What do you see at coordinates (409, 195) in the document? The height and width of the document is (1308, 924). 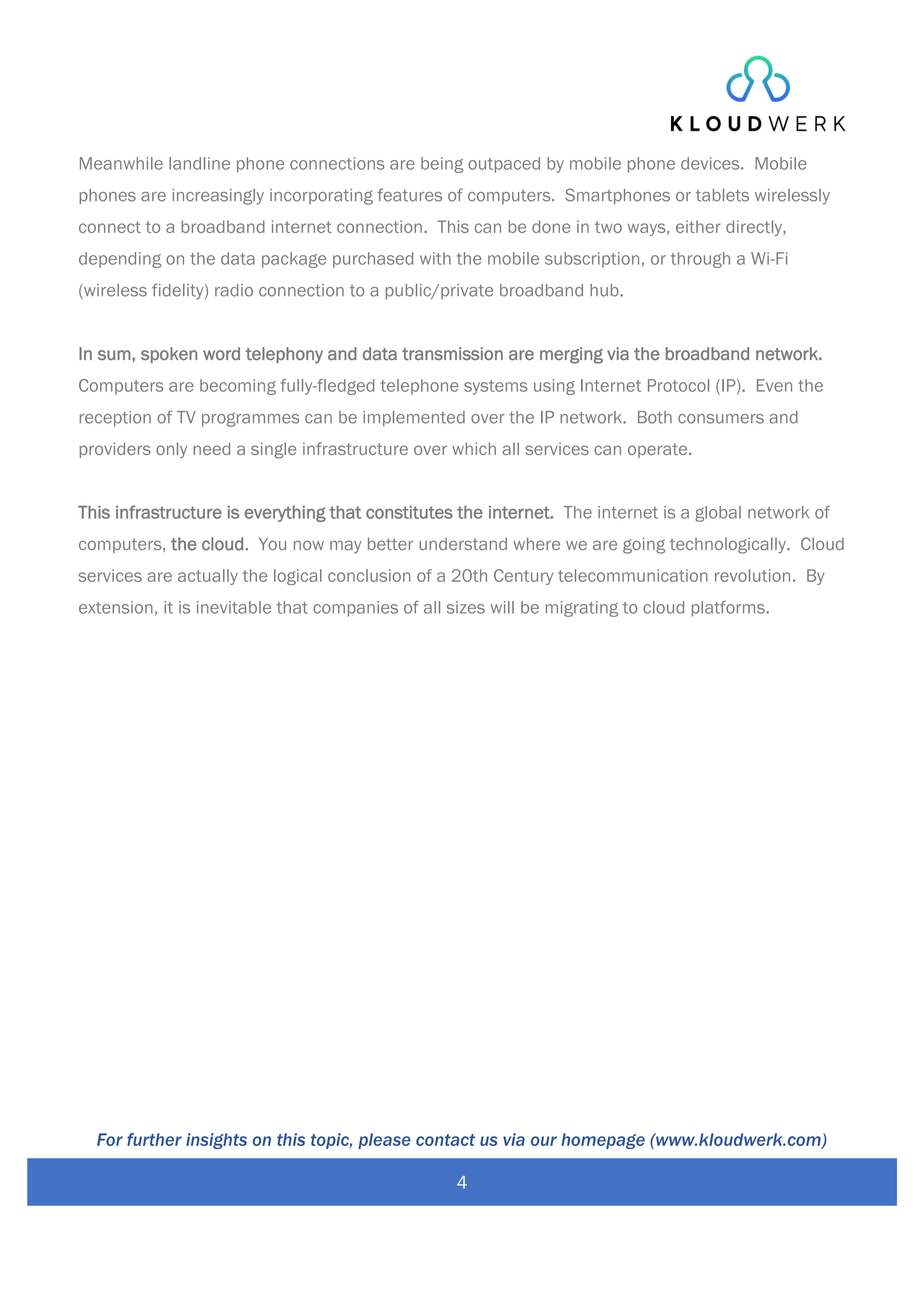 I see `features` at bounding box center [409, 195].
